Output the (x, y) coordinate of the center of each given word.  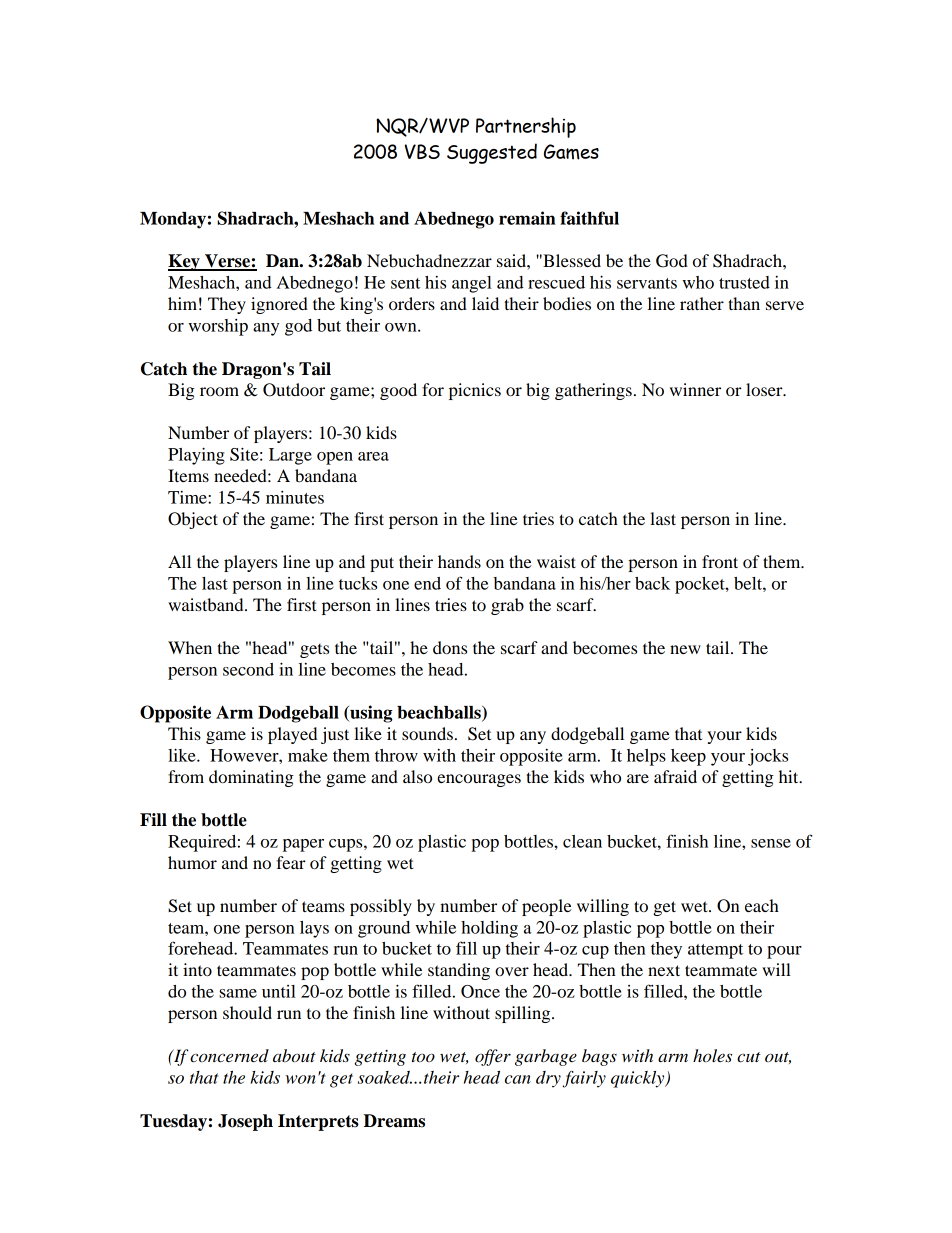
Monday (173, 220)
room (219, 391)
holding (489, 929)
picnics (475, 391)
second (248, 669)
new (685, 649)
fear (291, 862)
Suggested (492, 153)
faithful (589, 218)
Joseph (245, 1122)
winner (695, 389)
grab (507, 606)
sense (771, 843)
